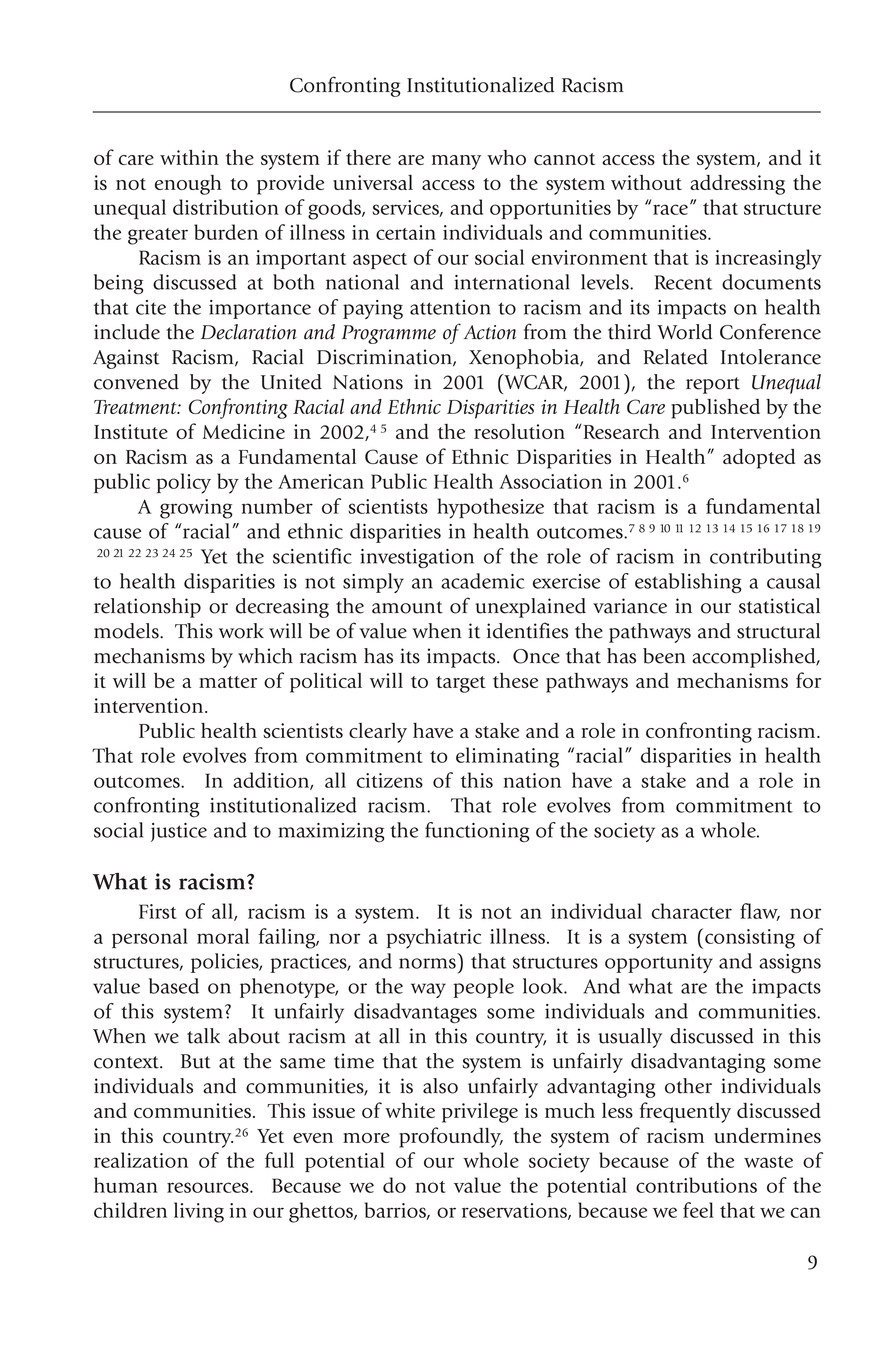 This image has height=1345, width=896. I want to click on hypothesize, so click(490, 508).
